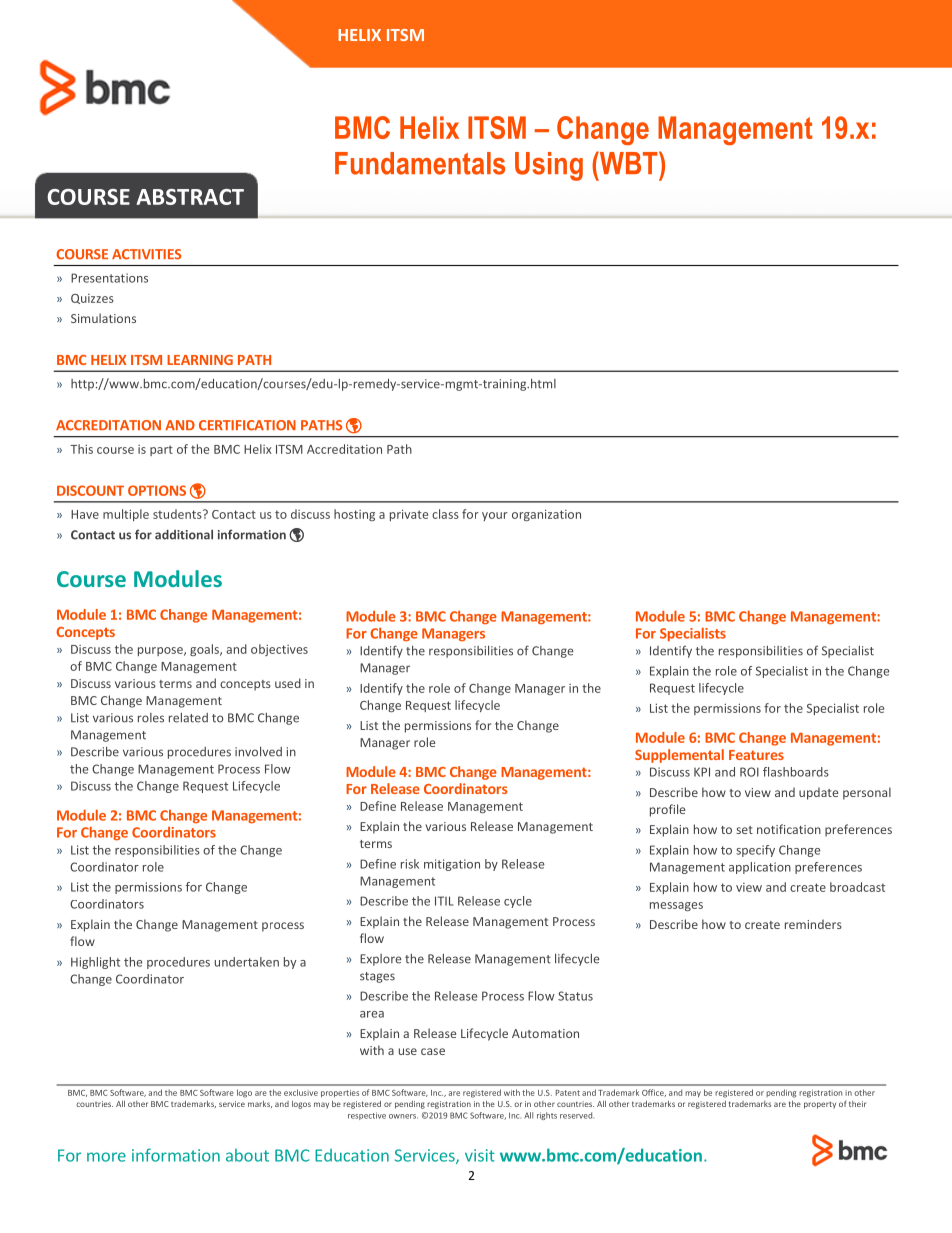  I want to click on your, so click(495, 516).
